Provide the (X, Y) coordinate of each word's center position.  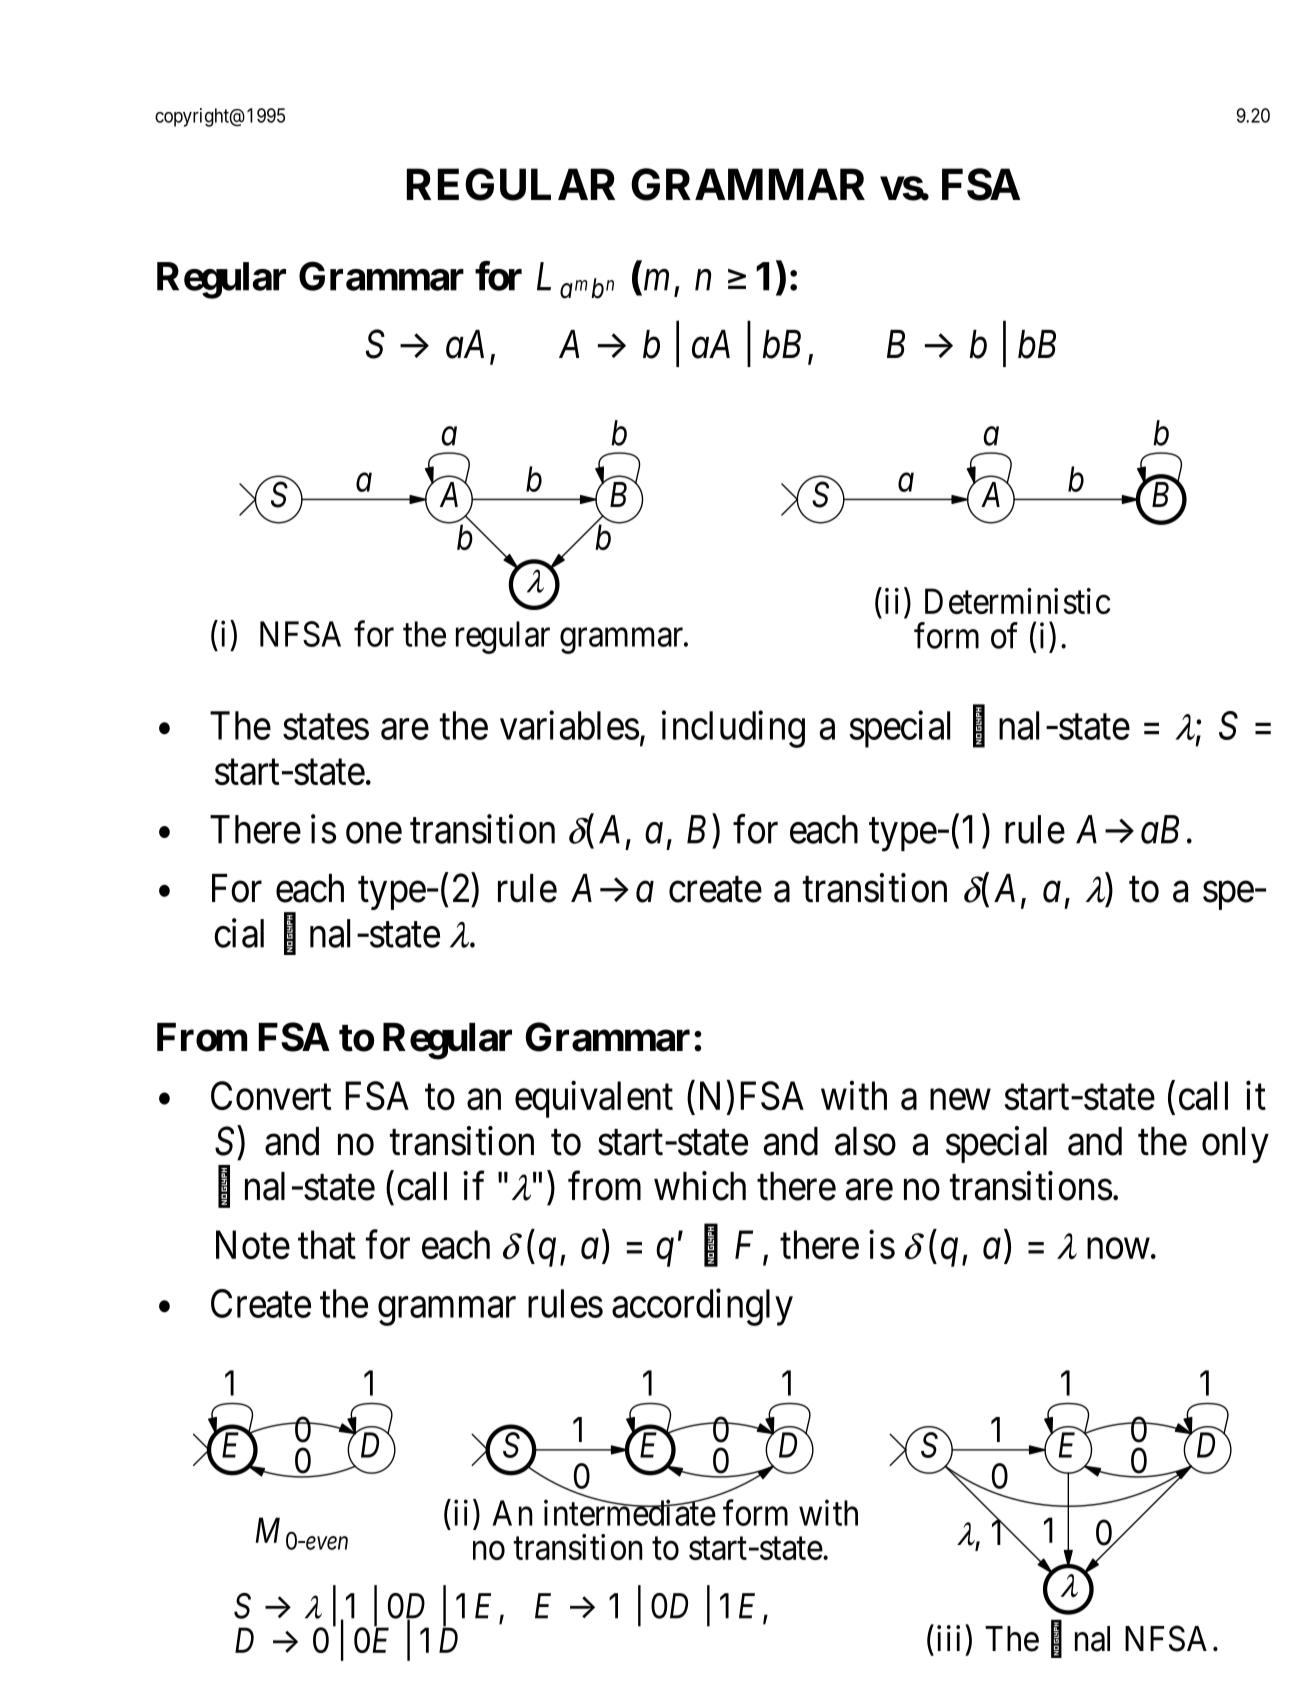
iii (948, 1638)
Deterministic (1018, 601)
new (960, 1099)
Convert (271, 1095)
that (327, 1244)
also (865, 1141)
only (1235, 1145)
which (700, 1186)
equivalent (594, 1099)
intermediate (630, 1512)
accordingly (702, 1307)
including (733, 729)
